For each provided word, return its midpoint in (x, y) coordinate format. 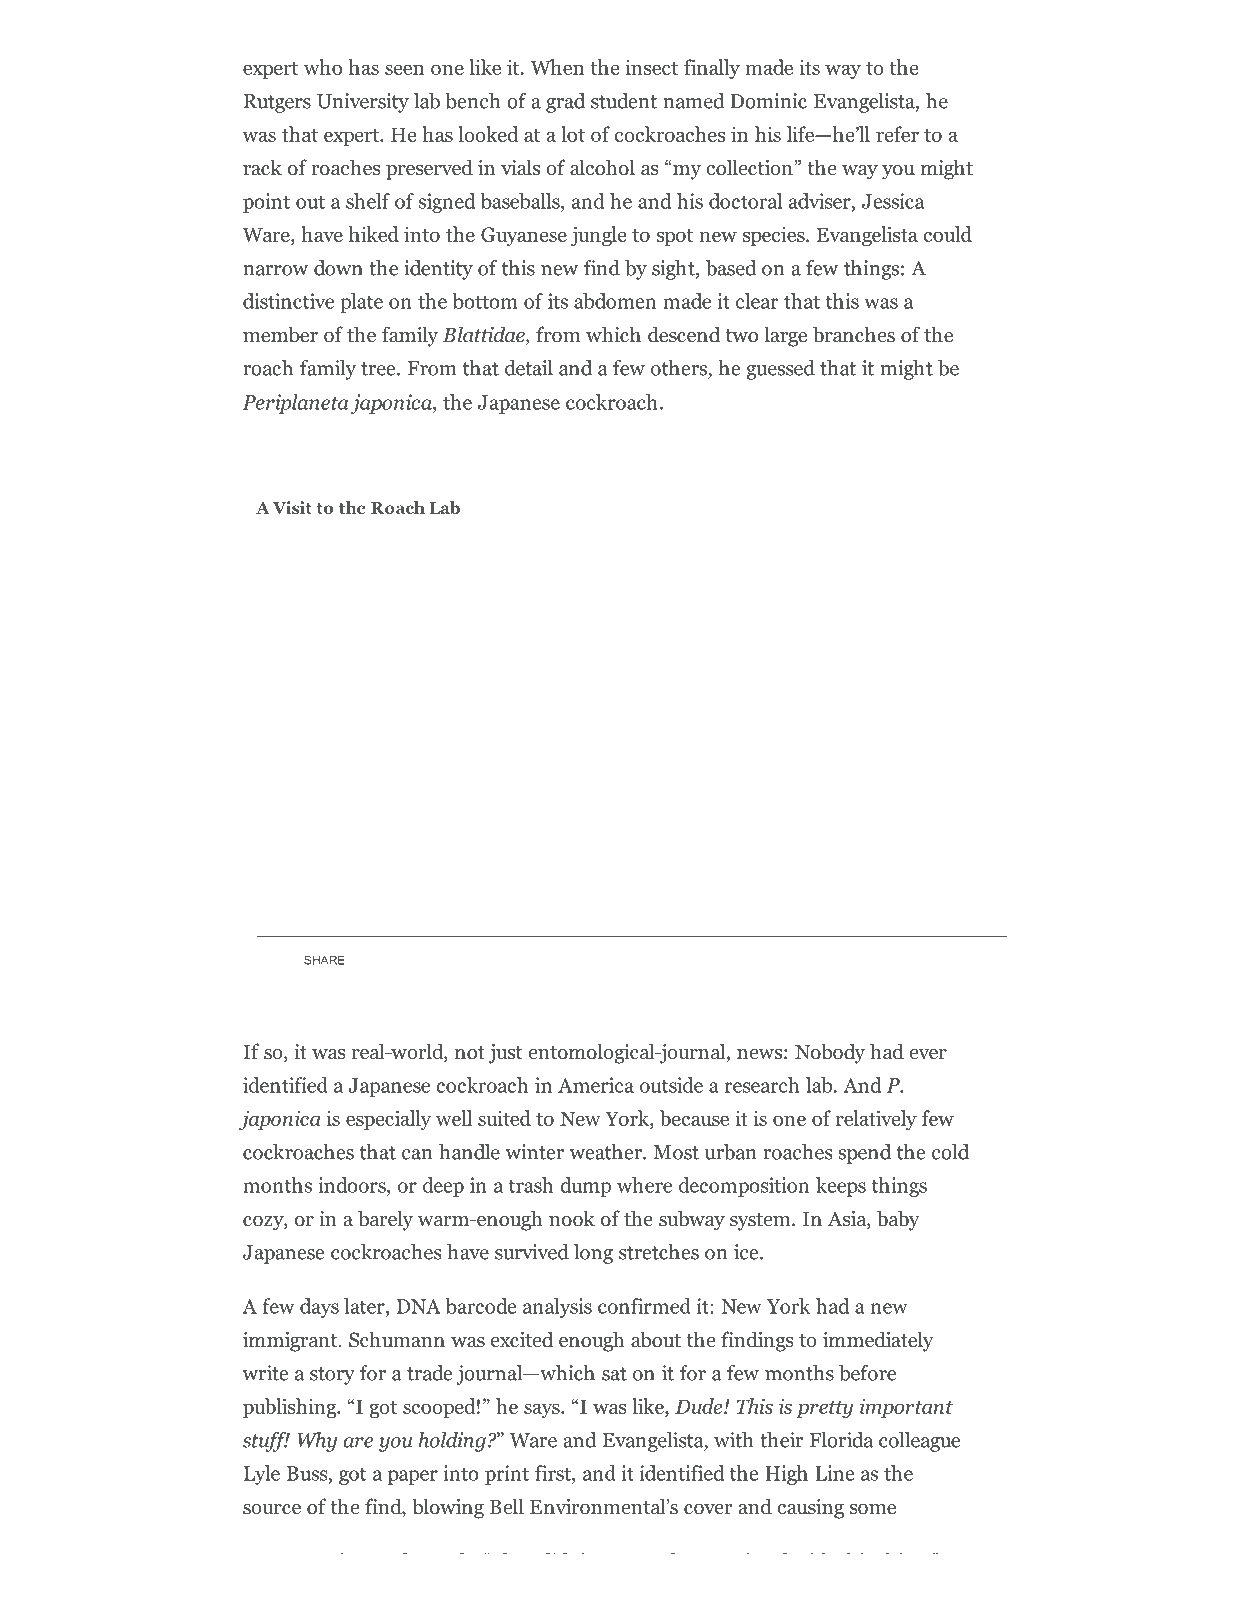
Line (834, 1473)
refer (897, 134)
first (554, 1473)
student (624, 101)
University (363, 103)
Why (317, 1442)
